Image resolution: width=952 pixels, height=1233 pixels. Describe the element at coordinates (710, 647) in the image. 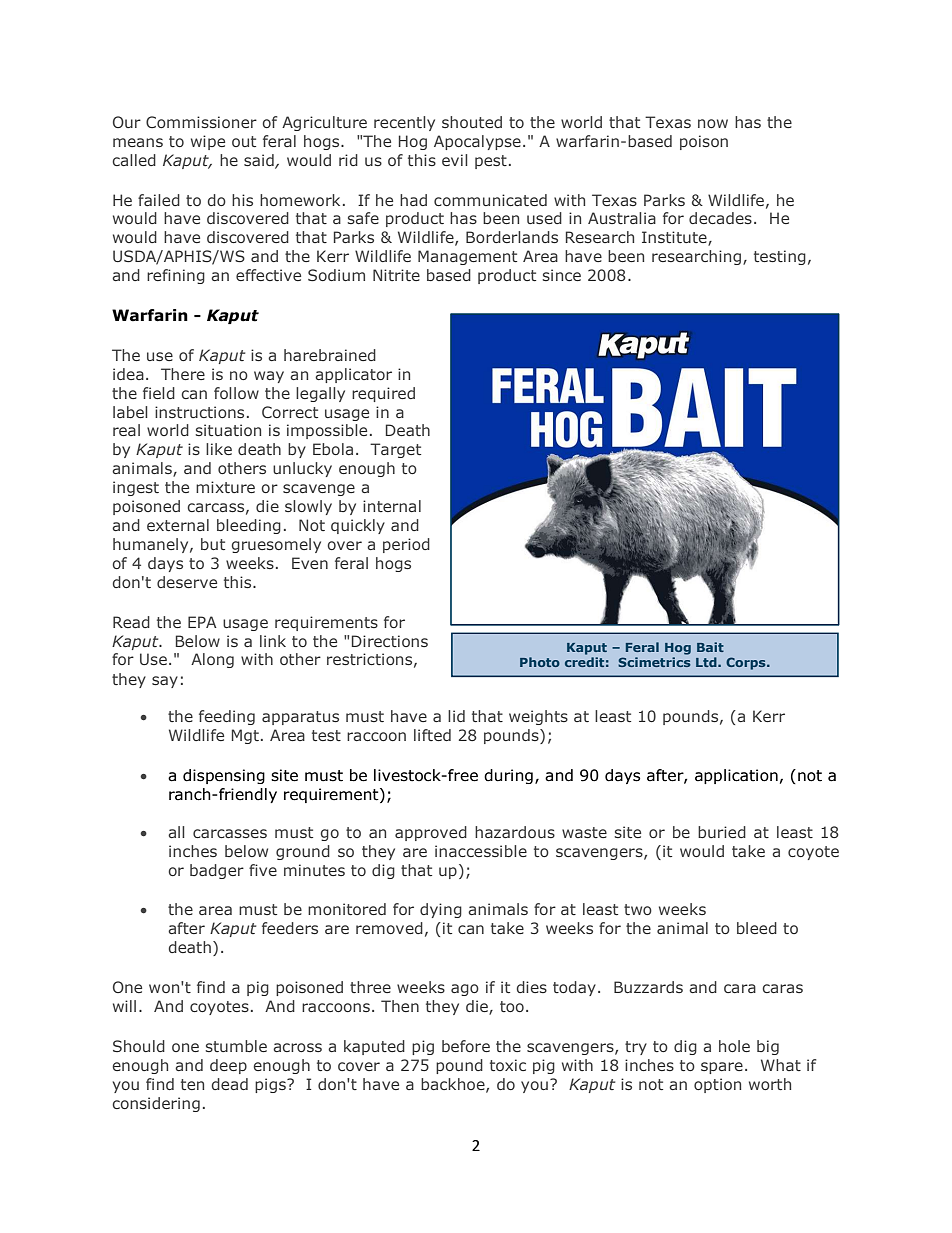

I see `Bait` at that location.
